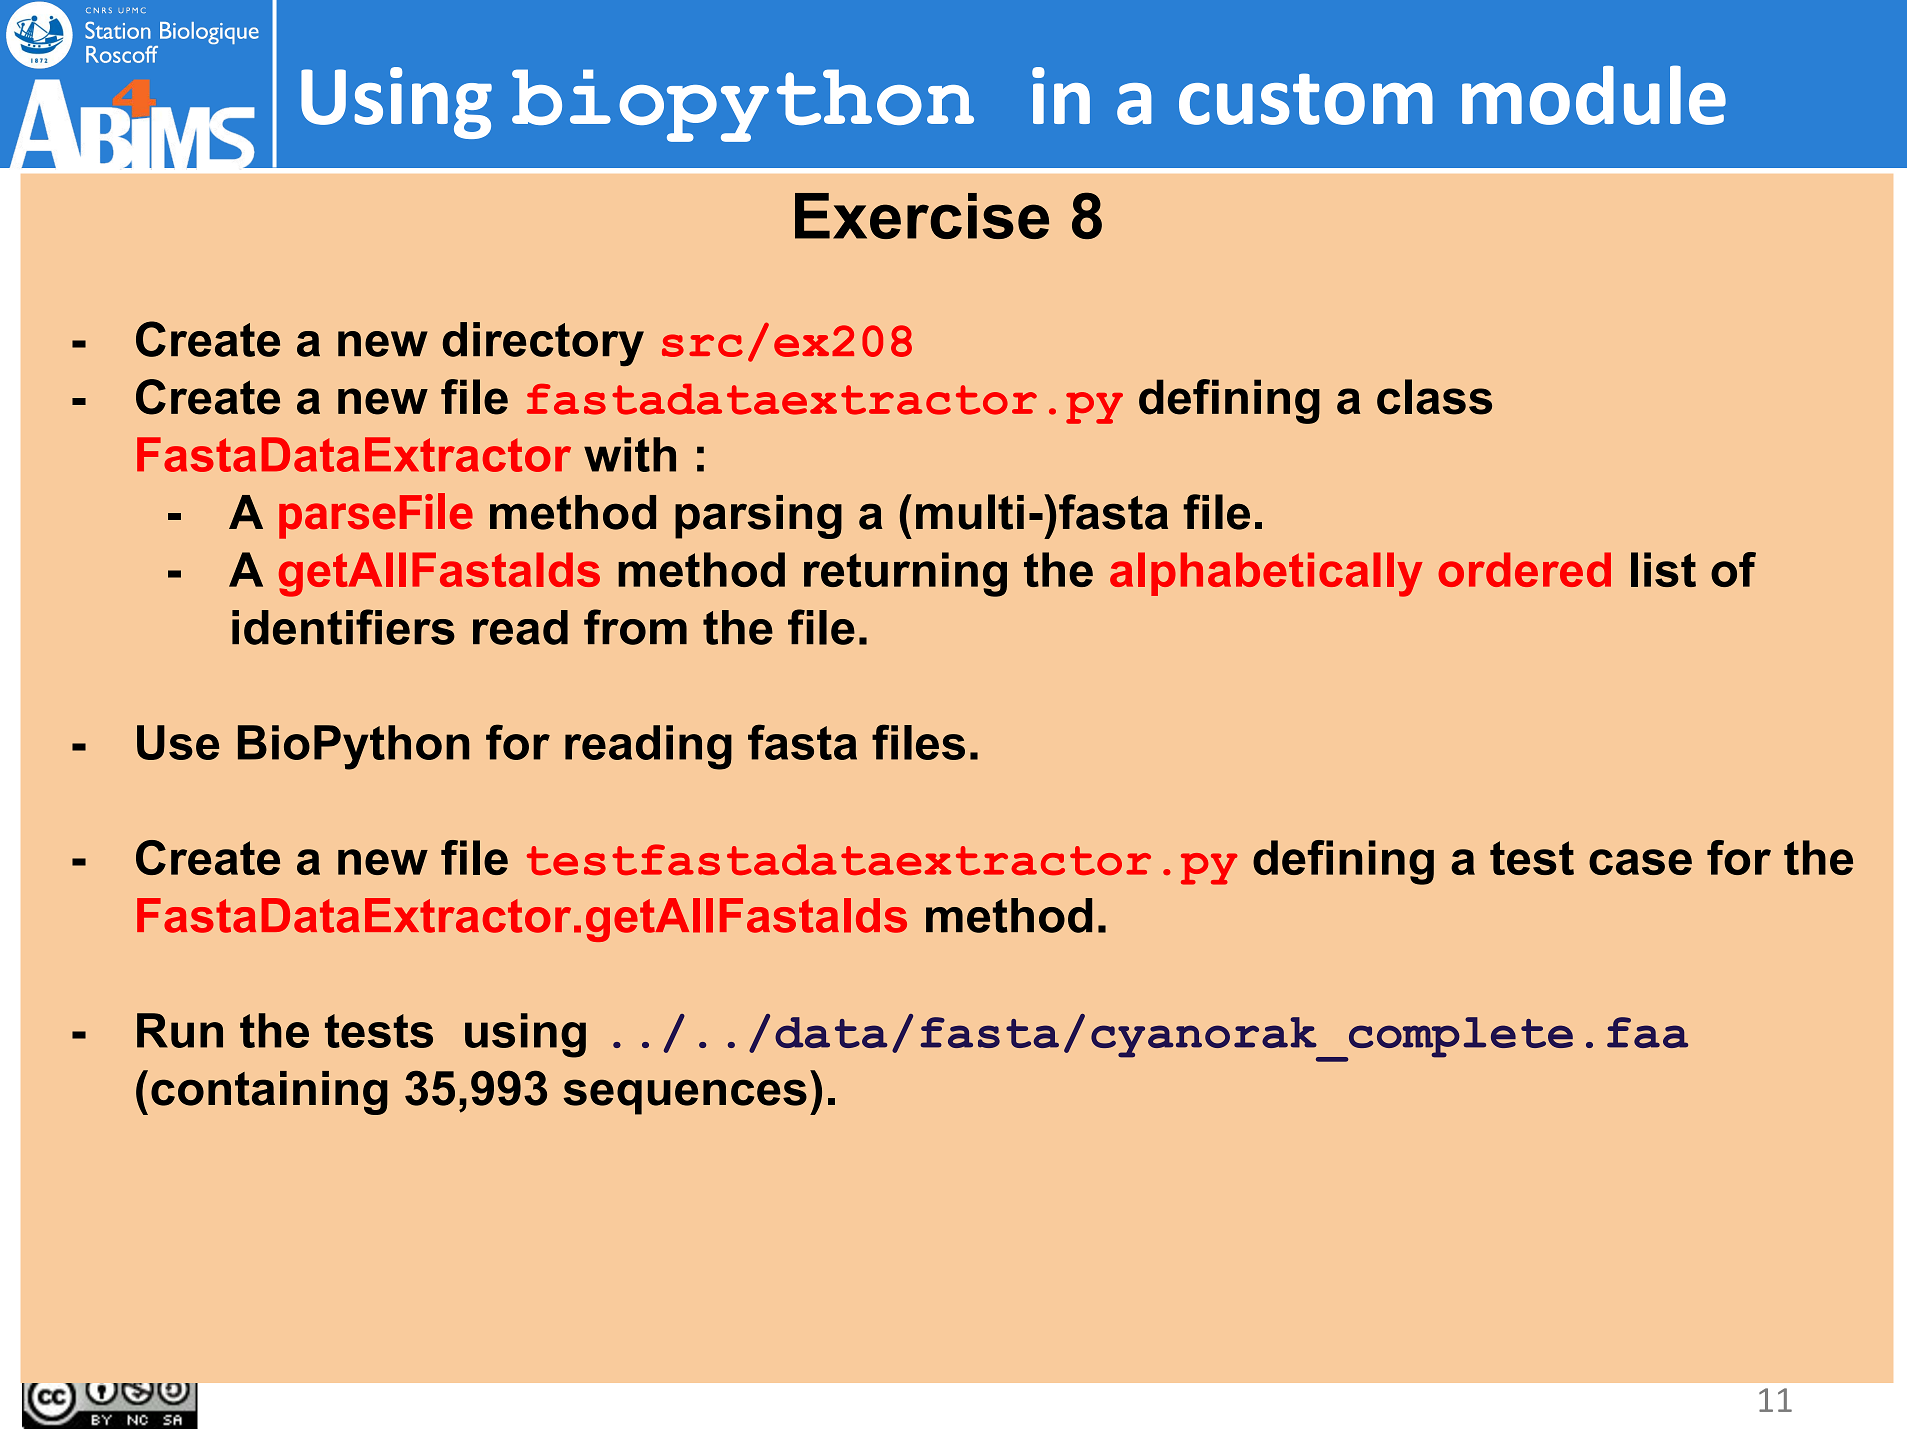 This document has height=1430, width=1907. I want to click on returning, so click(905, 574).
